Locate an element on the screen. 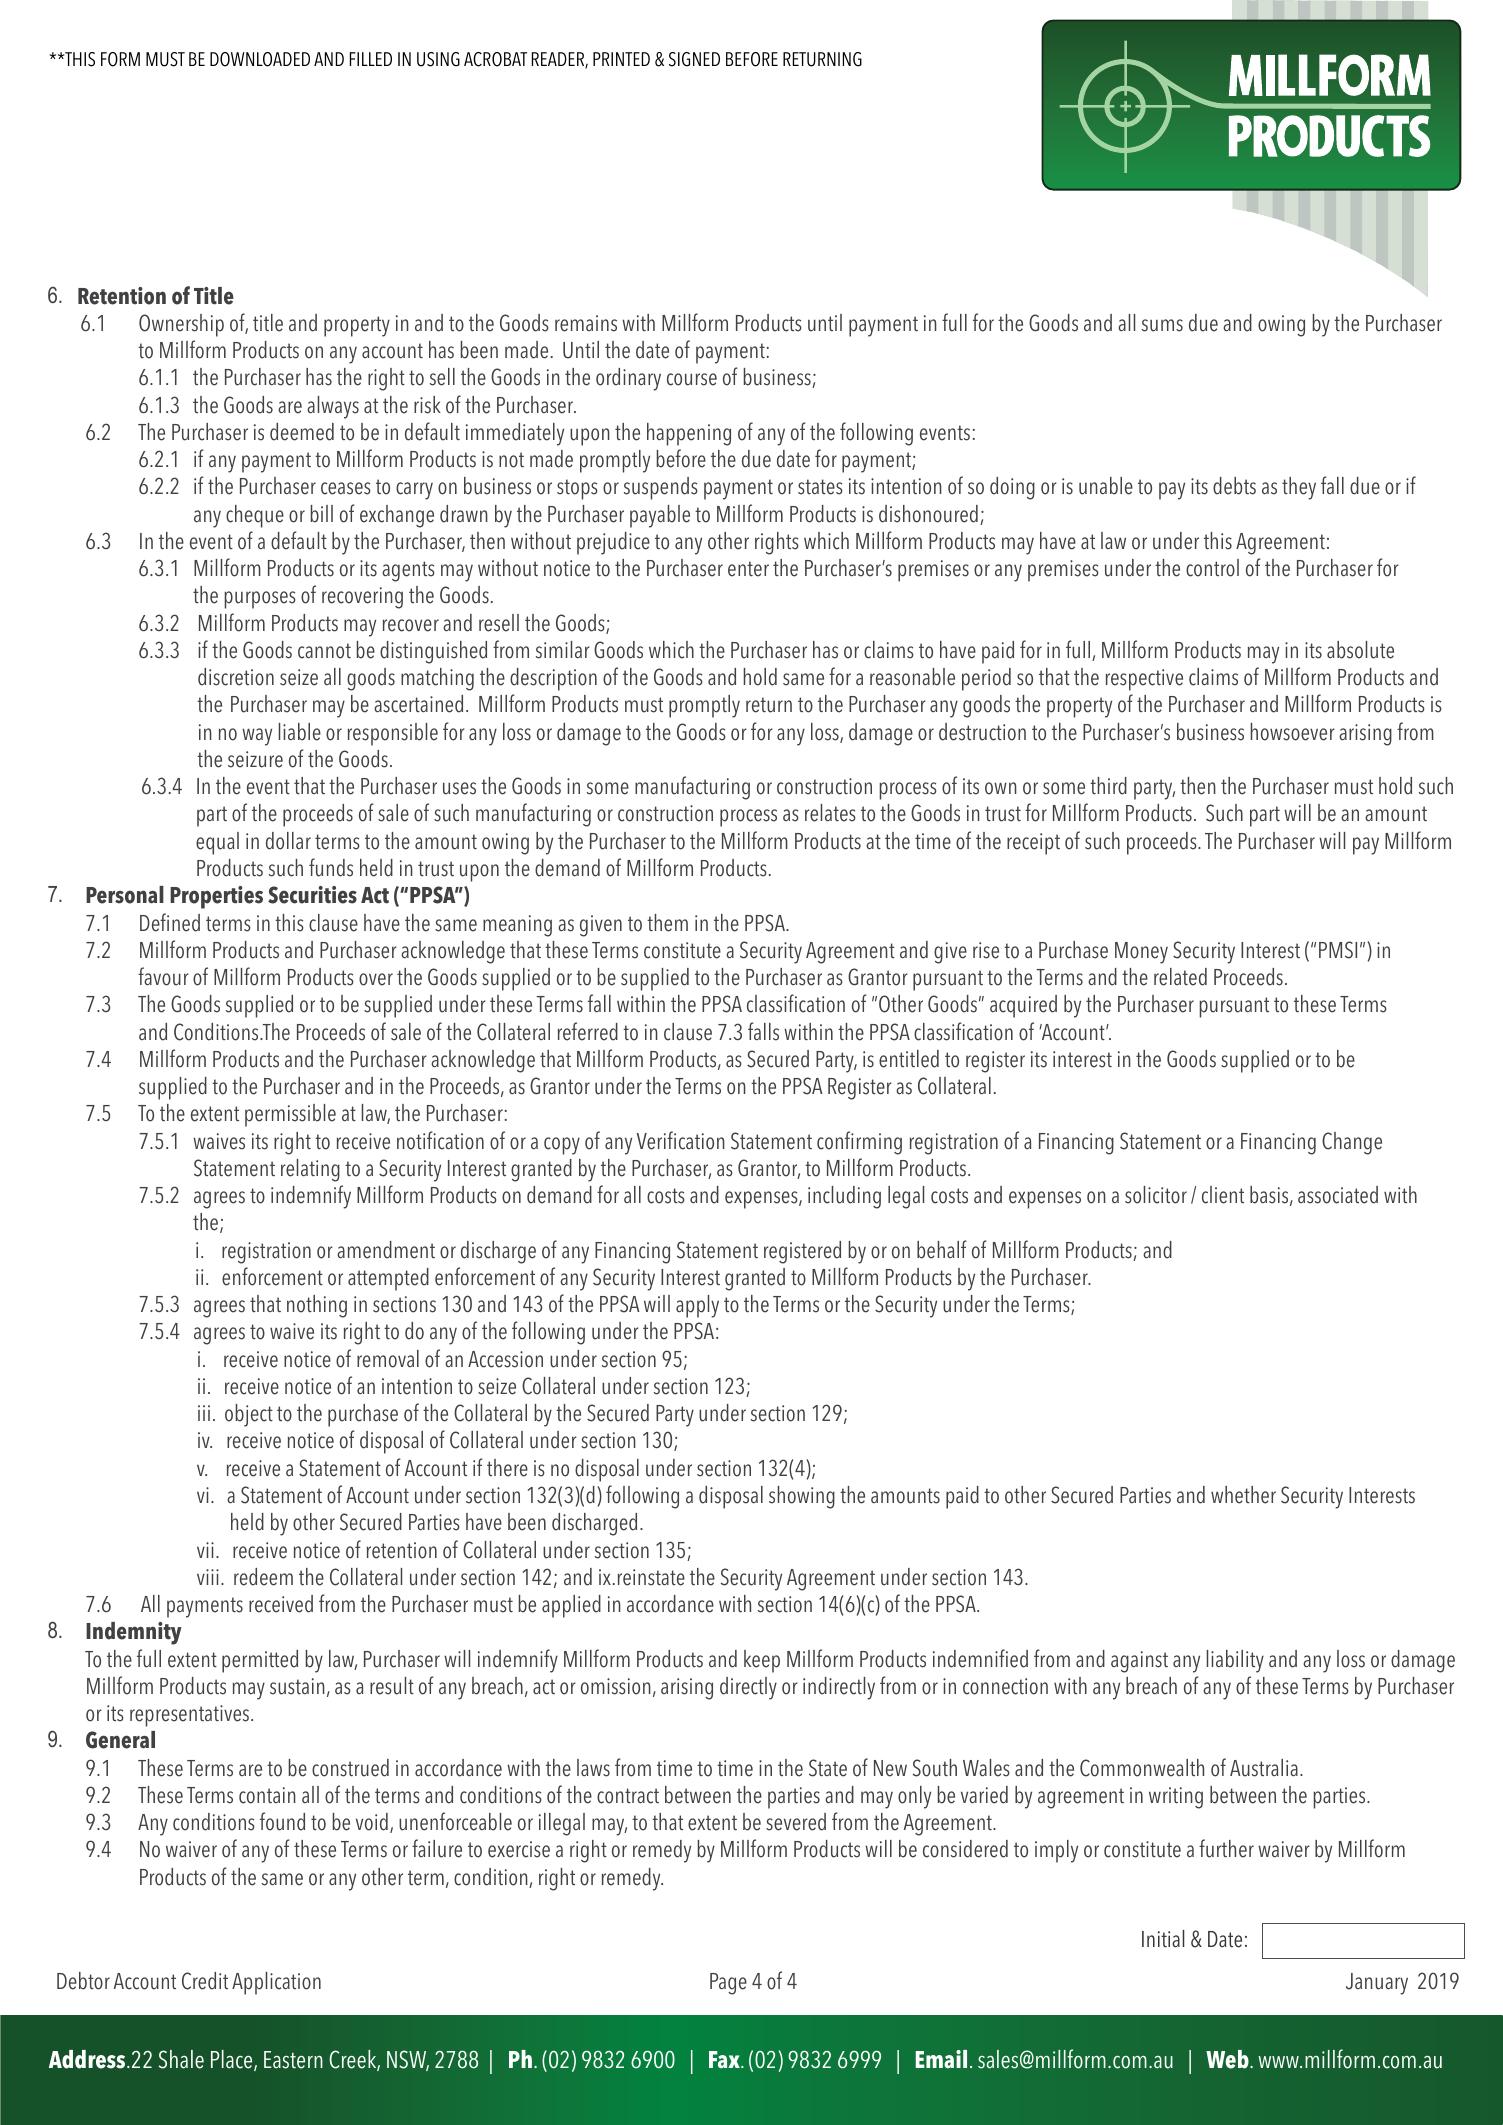  seizure is located at coordinates (255, 759).
